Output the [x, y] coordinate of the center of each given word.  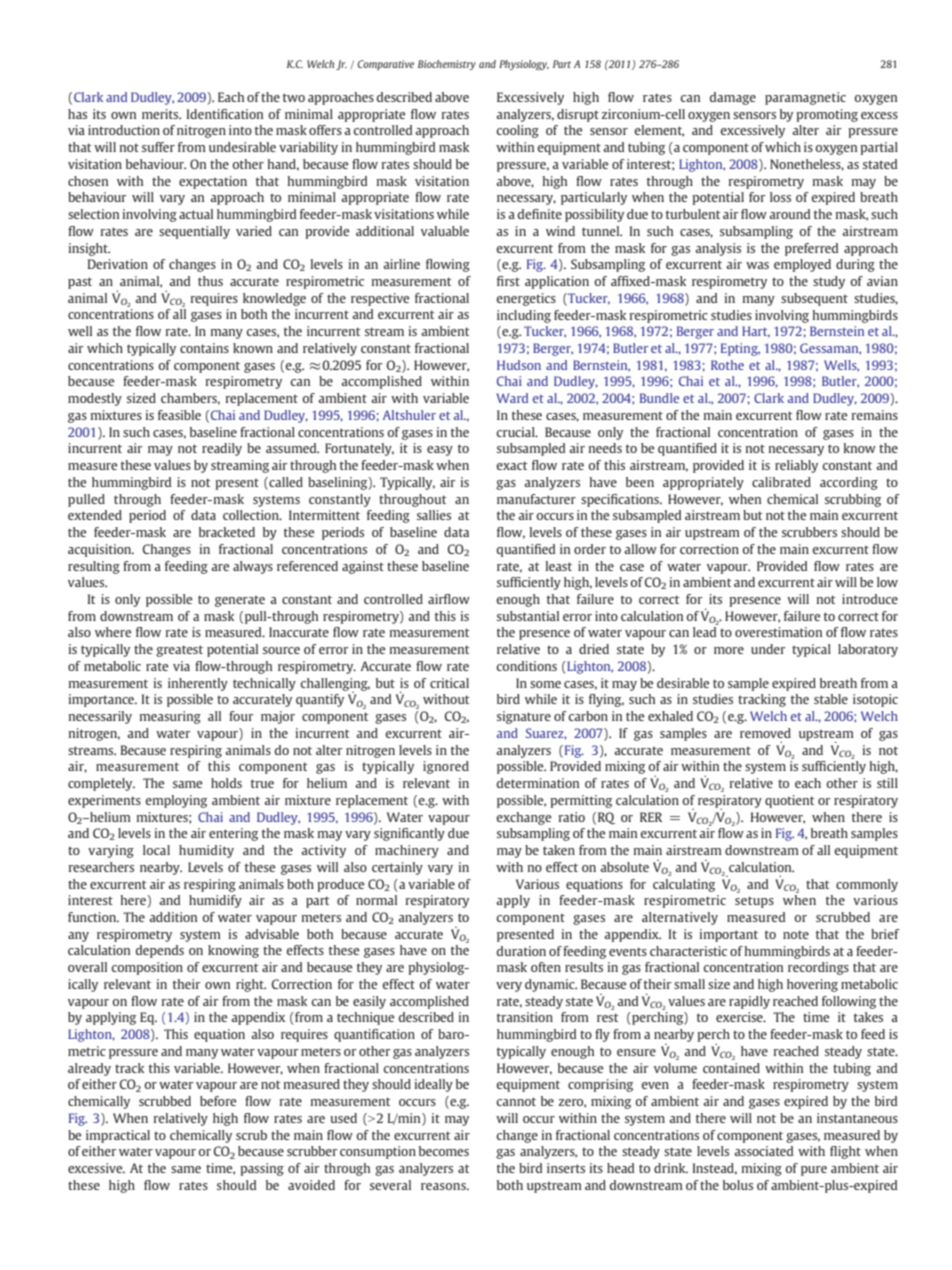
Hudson [519, 365]
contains [204, 348]
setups [754, 902]
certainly [397, 868]
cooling [517, 131]
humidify [215, 901]
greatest [179, 651]
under [768, 649]
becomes [444, 1151]
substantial [528, 616]
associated [763, 1151]
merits [161, 114]
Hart [756, 332]
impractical [118, 1136]
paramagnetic [805, 98]
